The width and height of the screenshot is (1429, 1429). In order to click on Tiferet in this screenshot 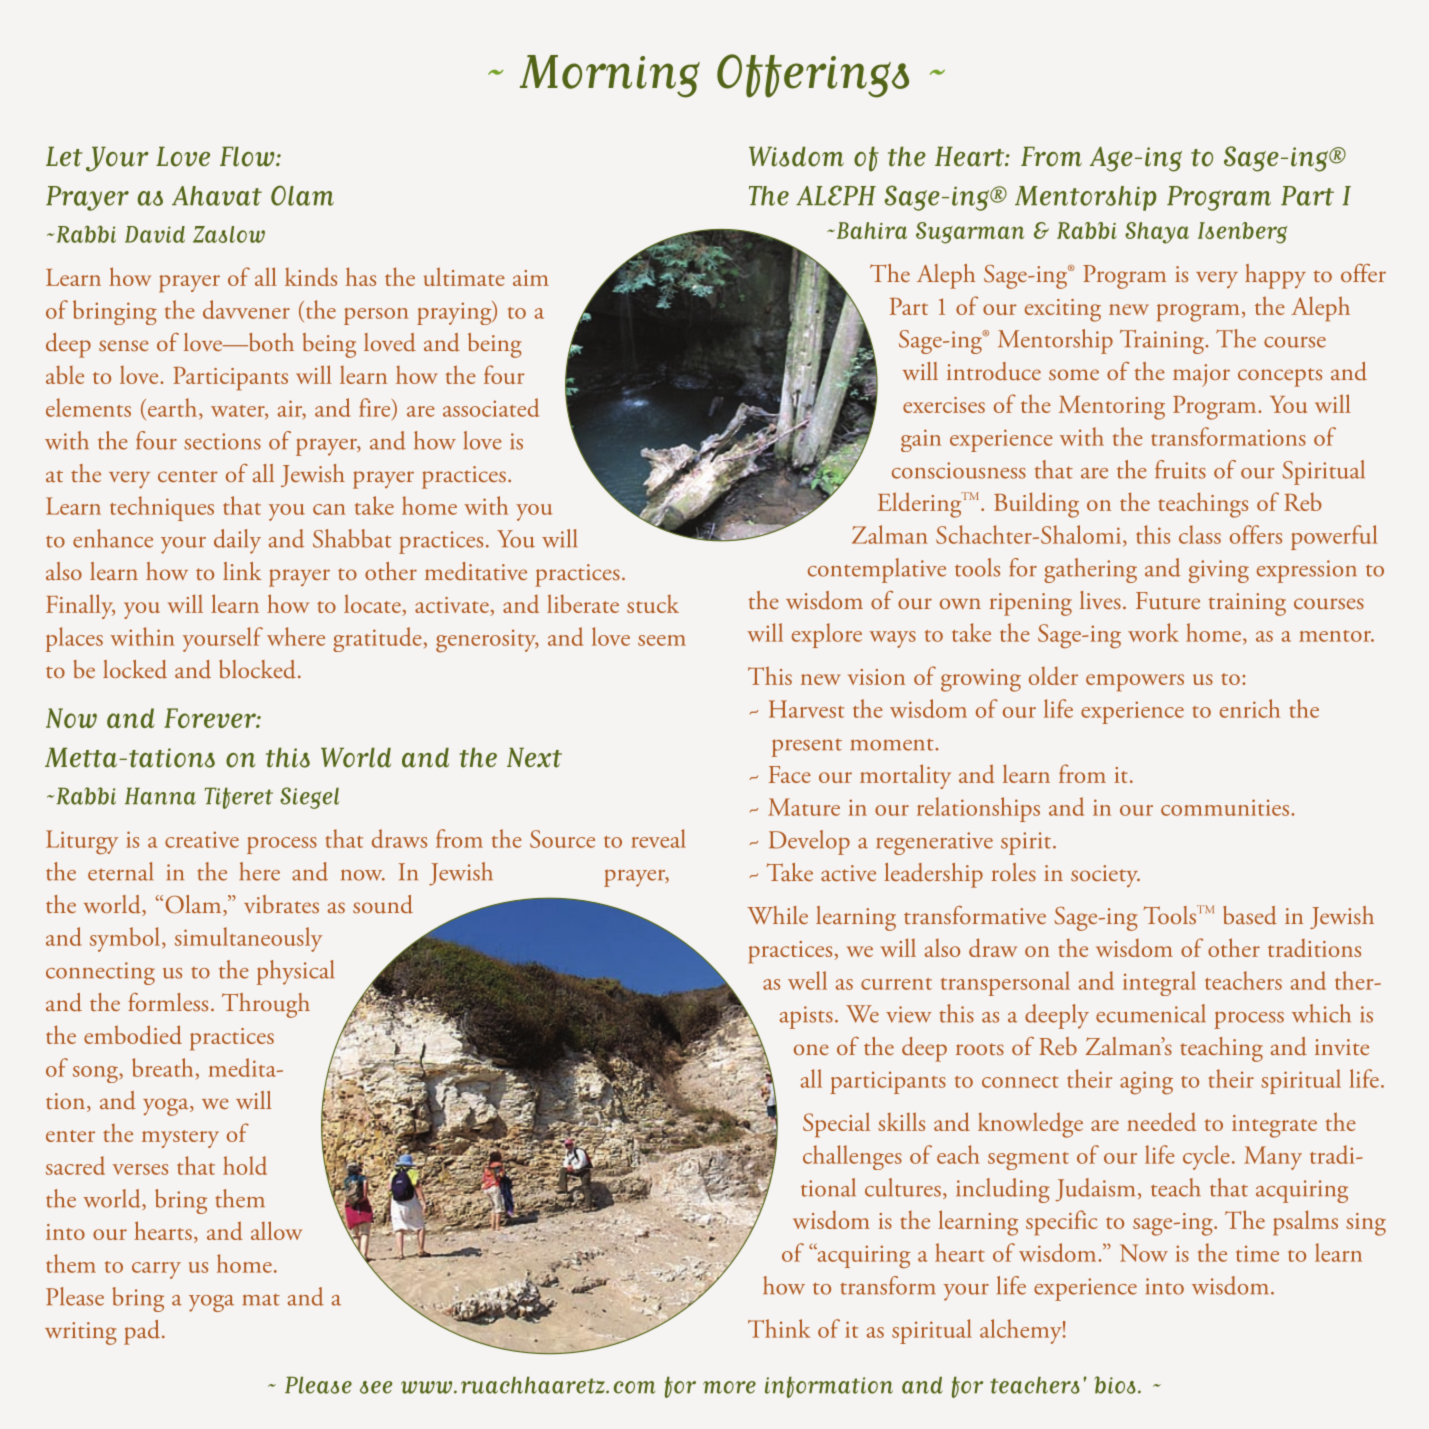, I will do `click(239, 798)`.
